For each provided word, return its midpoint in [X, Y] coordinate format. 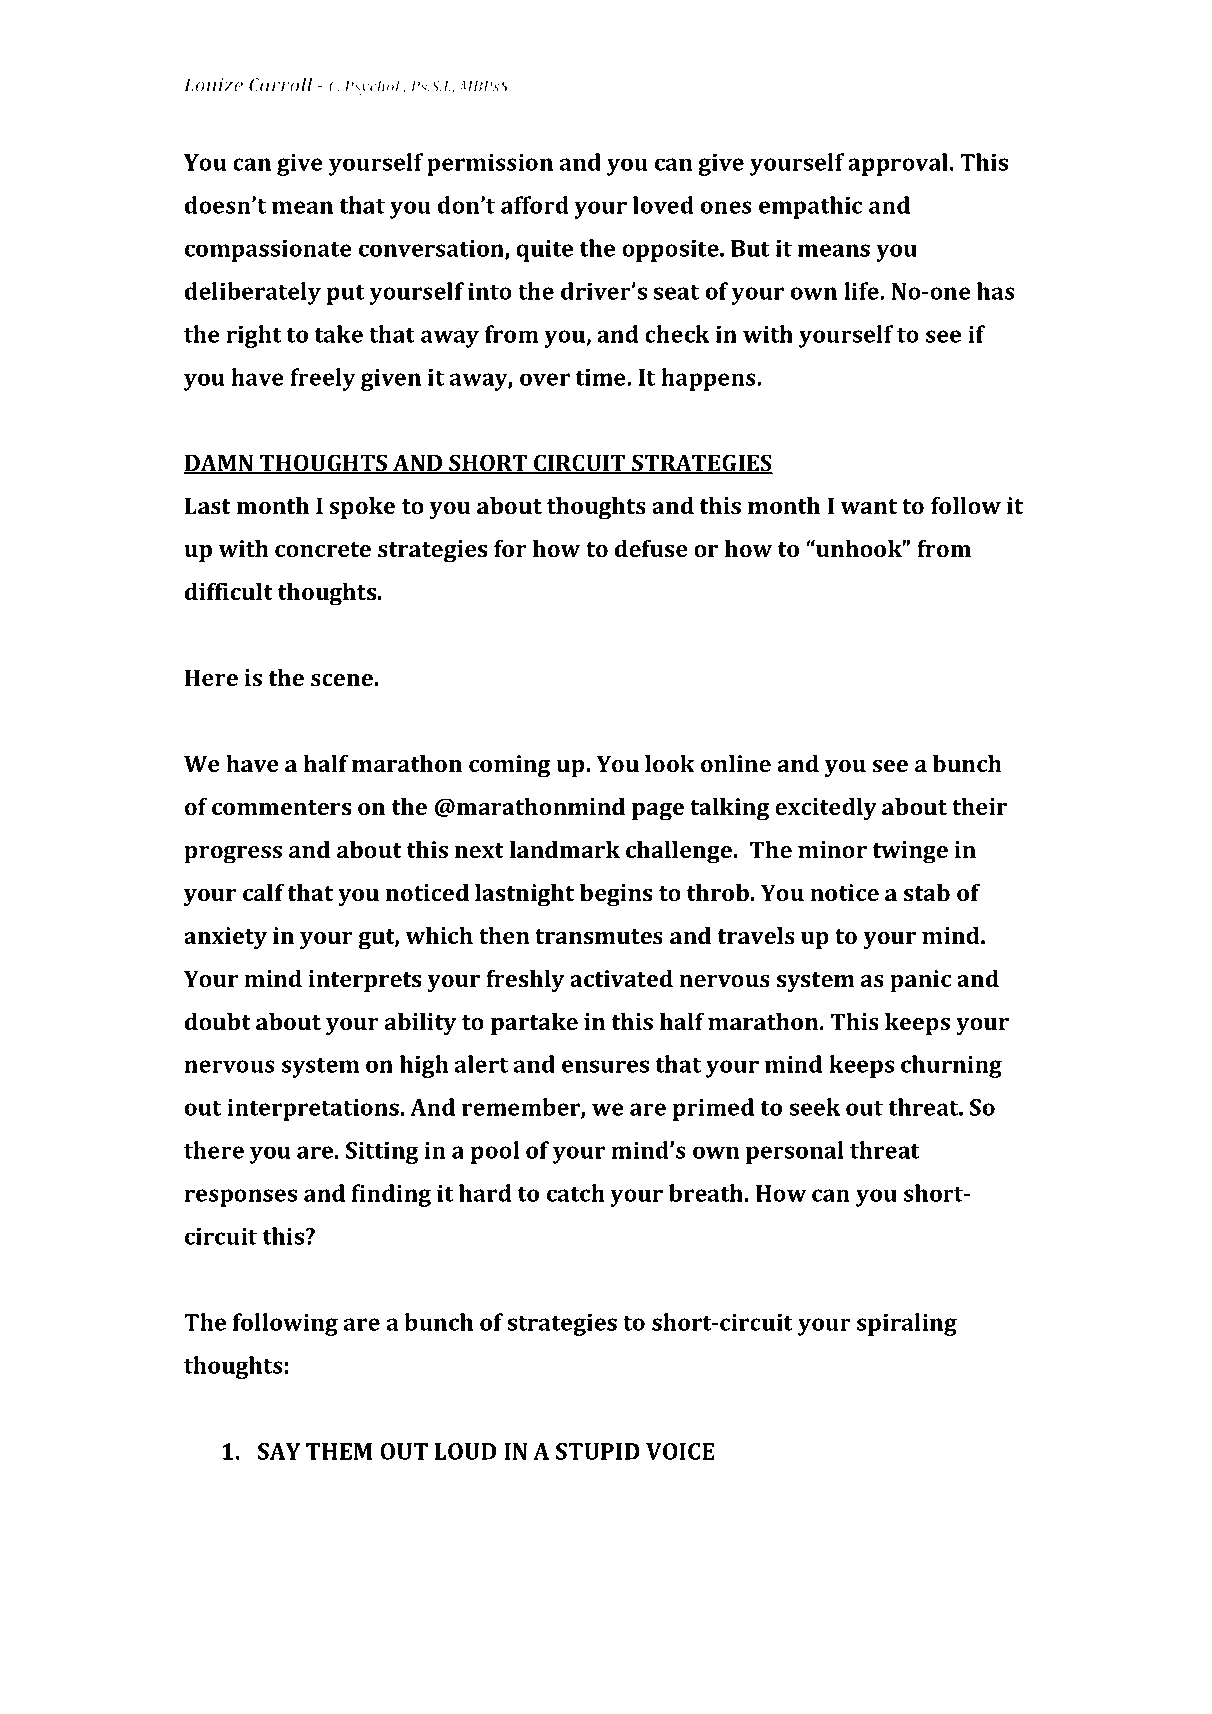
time [601, 377]
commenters [282, 807]
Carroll [281, 84]
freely [323, 379]
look [670, 763]
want [869, 506]
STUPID [598, 1451]
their [979, 806]
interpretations [313, 1110]
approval [898, 164]
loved [663, 205]
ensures [605, 1066]
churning [951, 1066]
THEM [339, 1451]
